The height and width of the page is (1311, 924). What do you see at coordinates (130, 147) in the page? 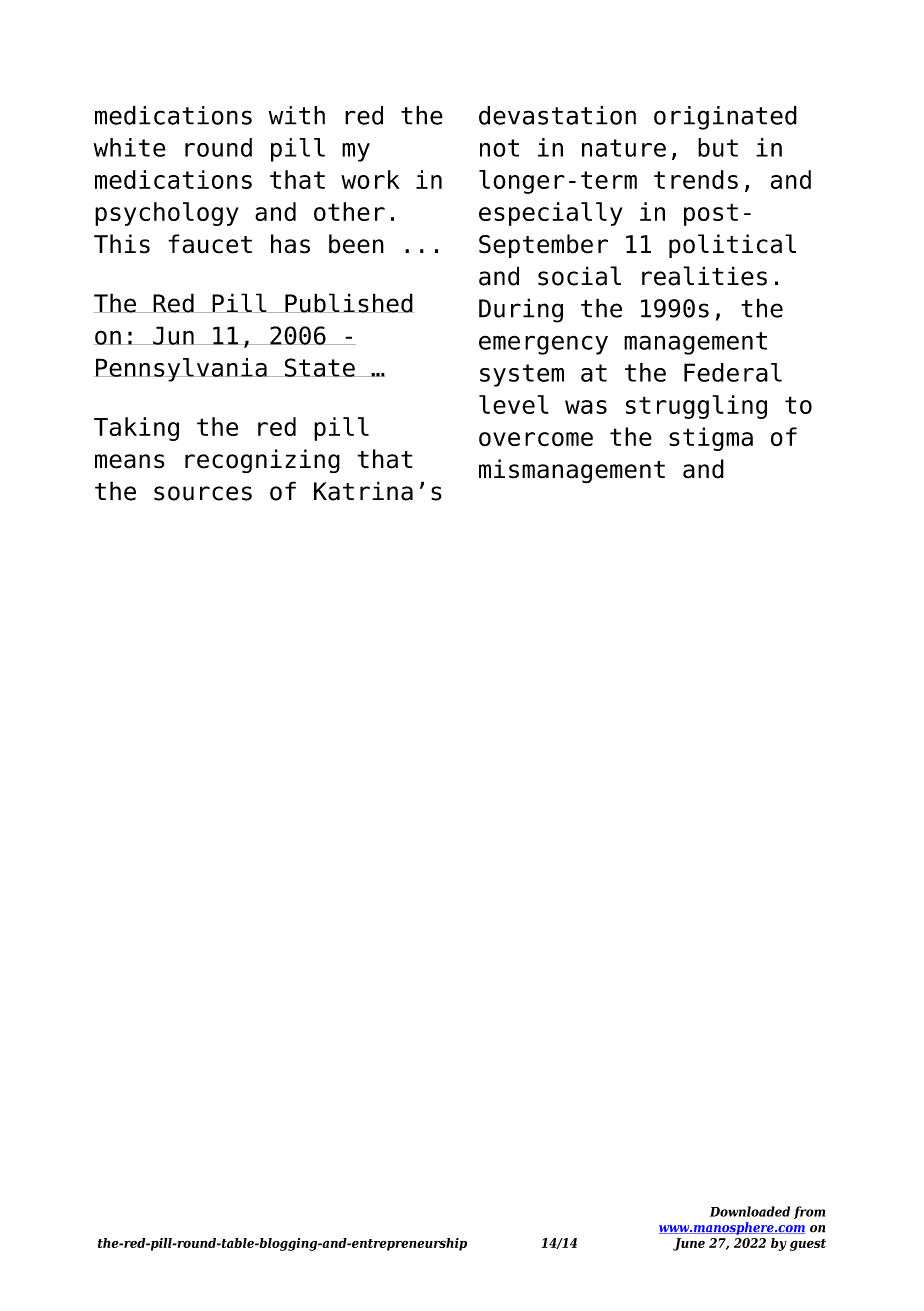
I see `white` at bounding box center [130, 147].
